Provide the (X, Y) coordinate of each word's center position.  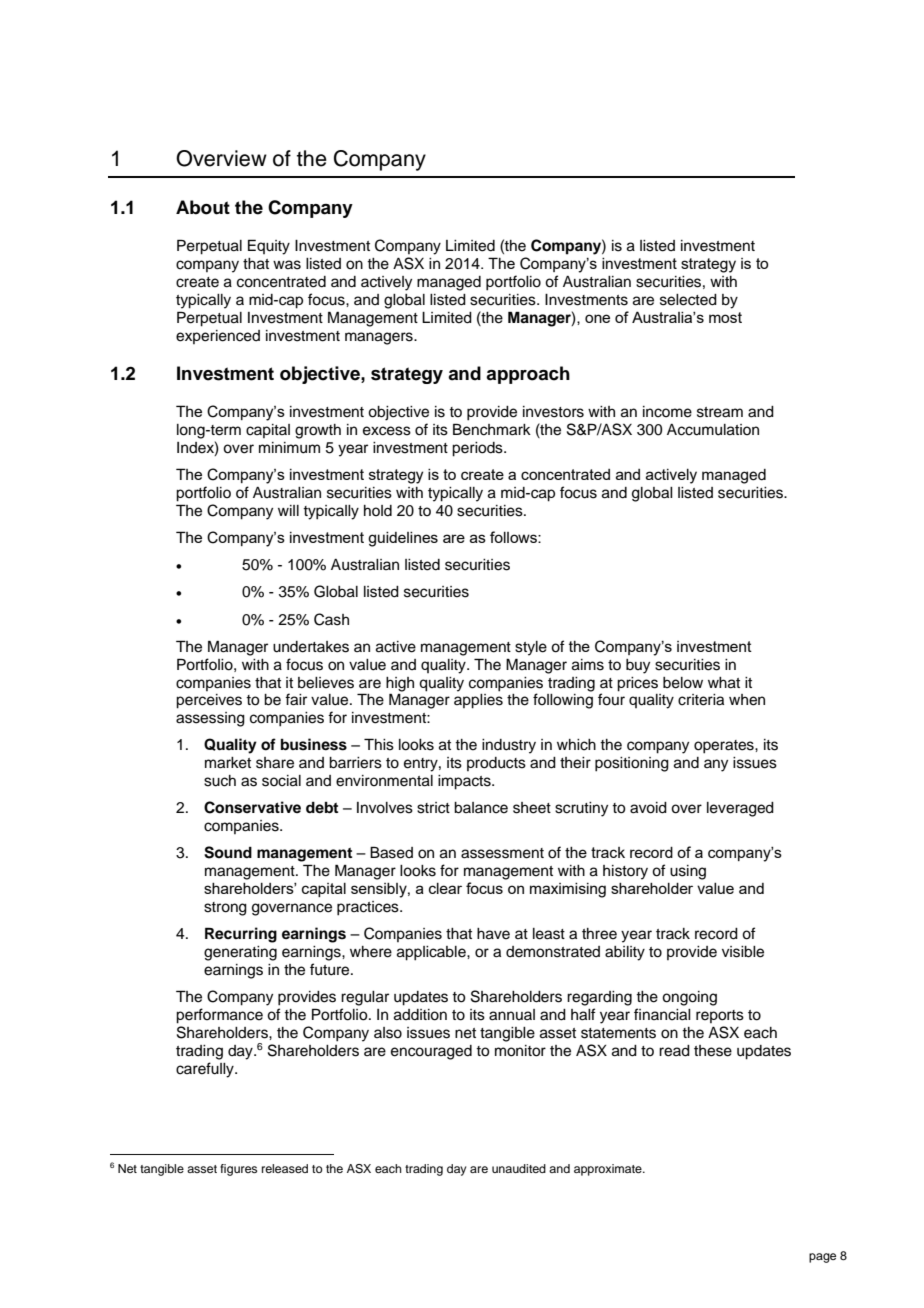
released (285, 1168)
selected (688, 300)
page (822, 1258)
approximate (609, 1170)
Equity (269, 247)
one (597, 318)
